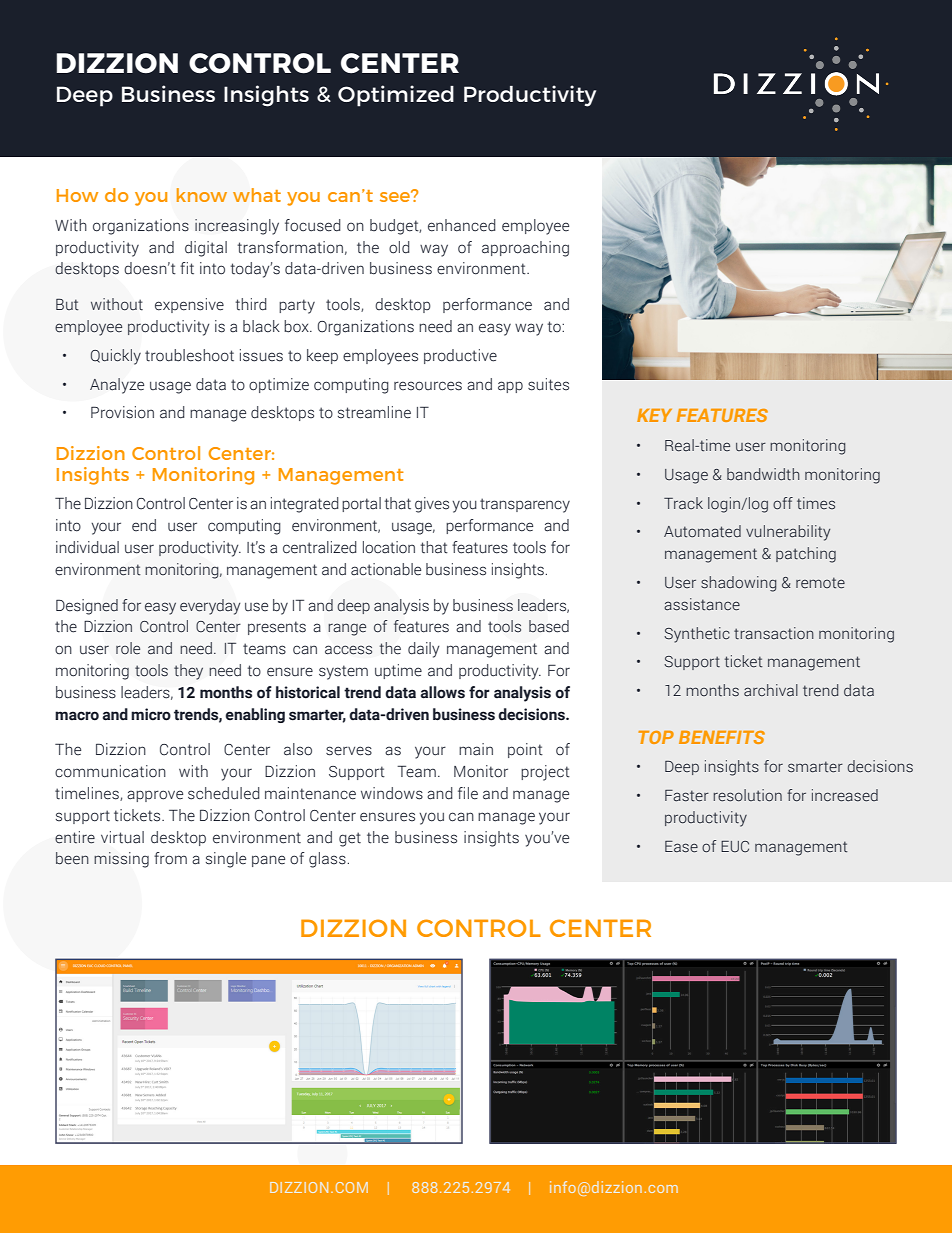 This image has height=1233, width=952. I want to click on enhanced, so click(462, 225).
